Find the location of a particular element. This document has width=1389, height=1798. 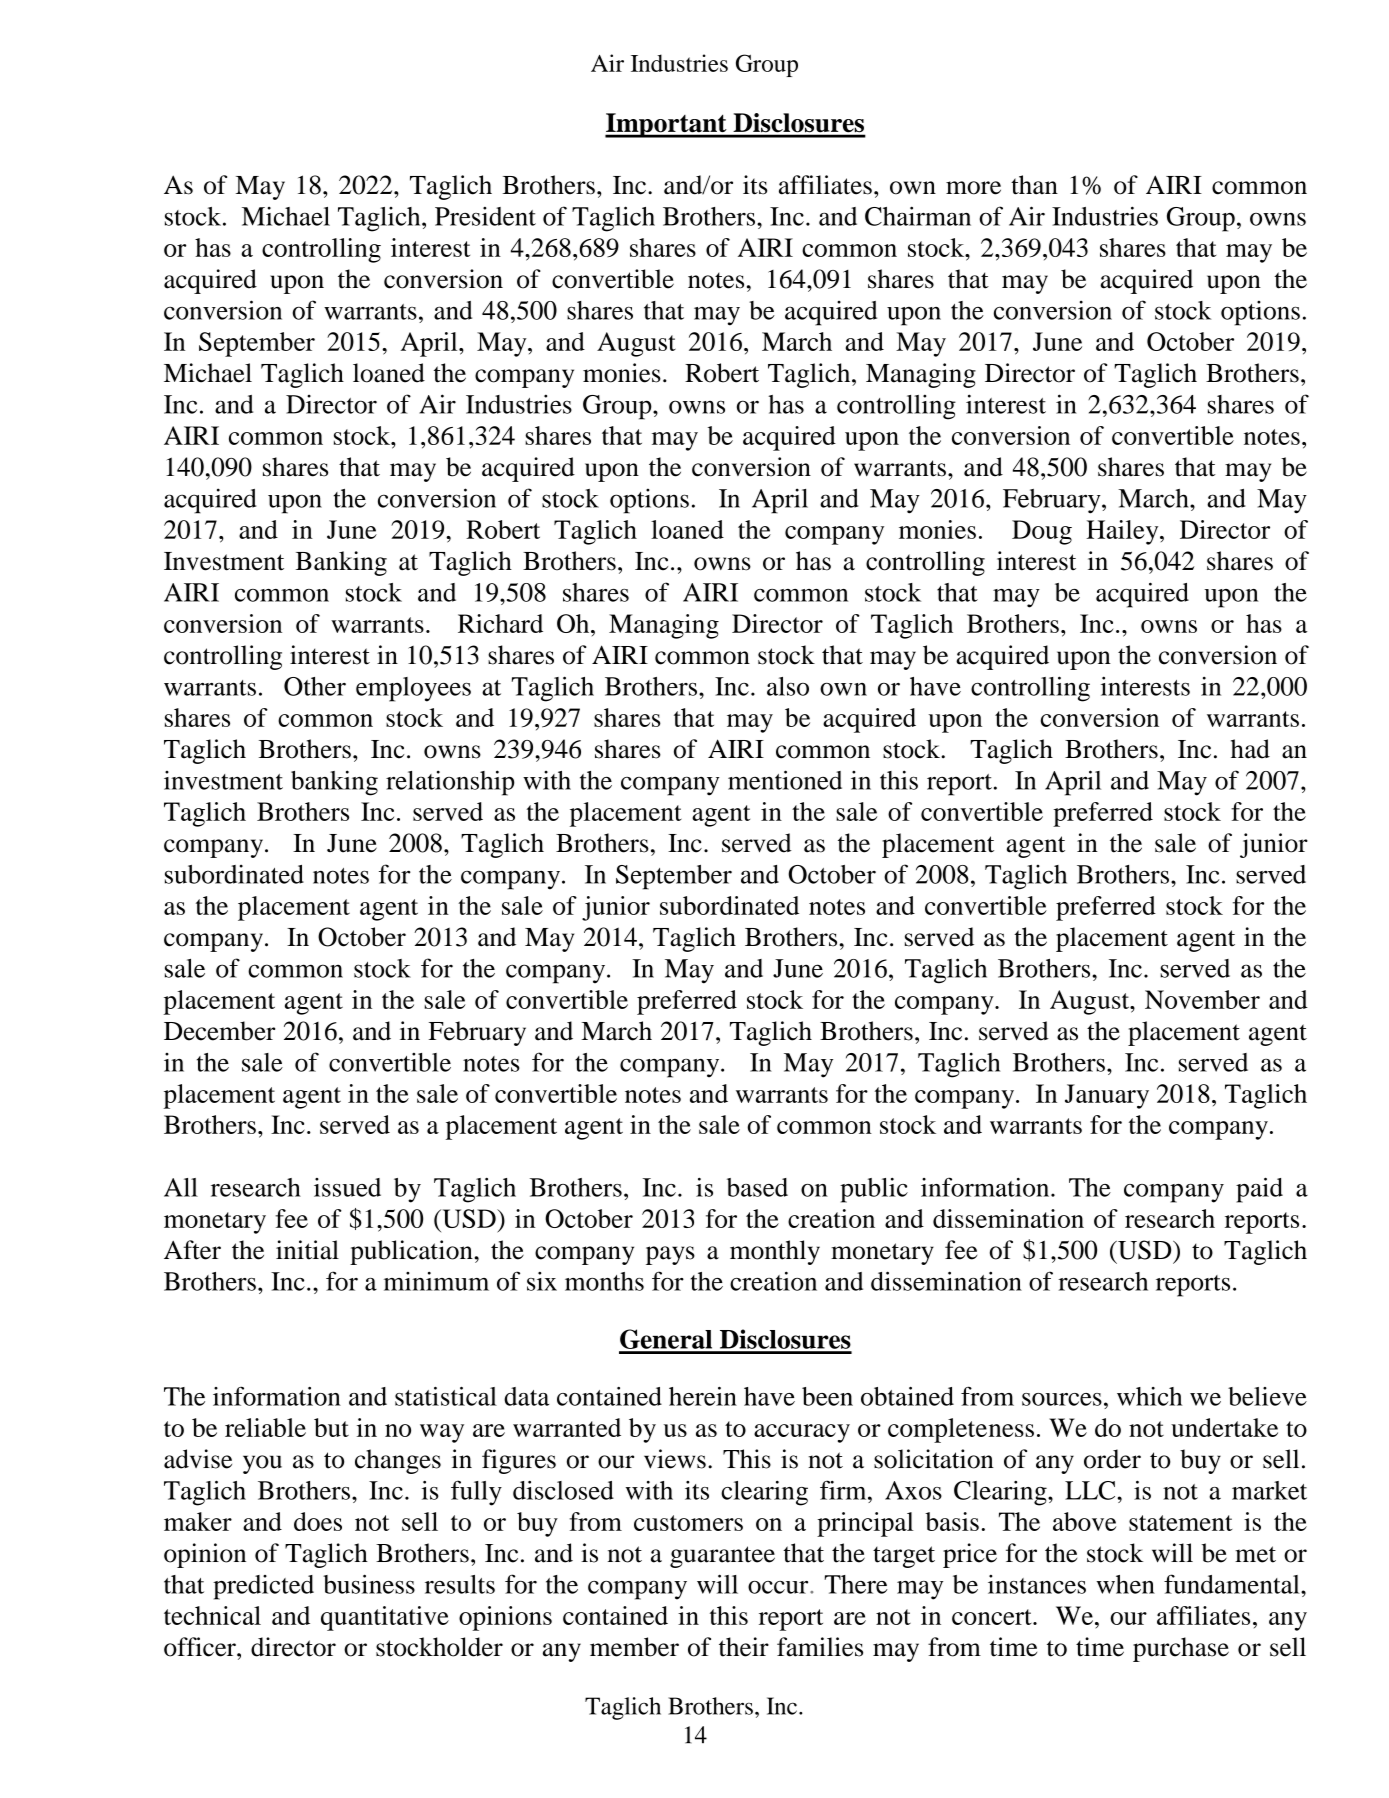

than is located at coordinates (1034, 185).
